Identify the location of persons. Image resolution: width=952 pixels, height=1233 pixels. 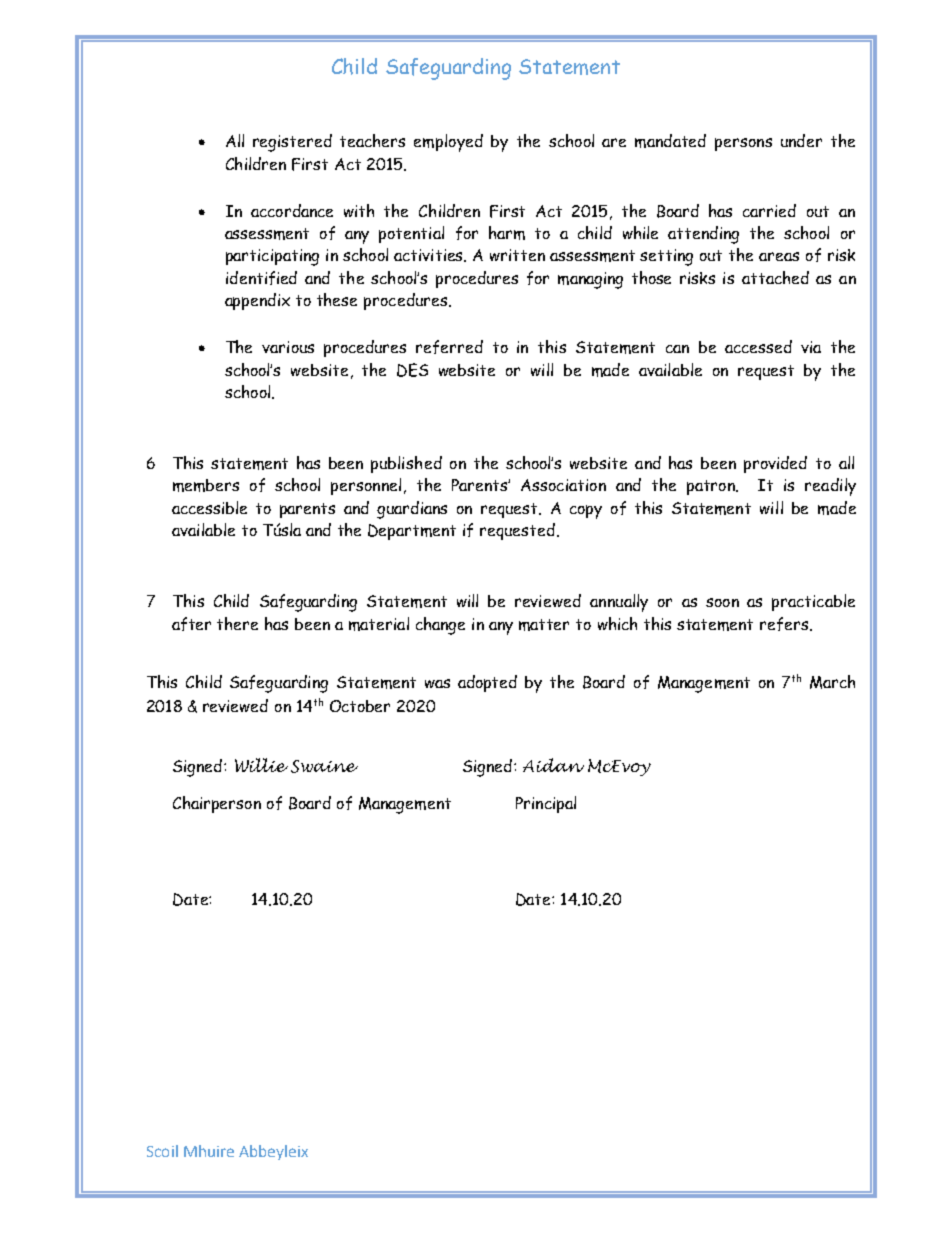
(743, 144).
